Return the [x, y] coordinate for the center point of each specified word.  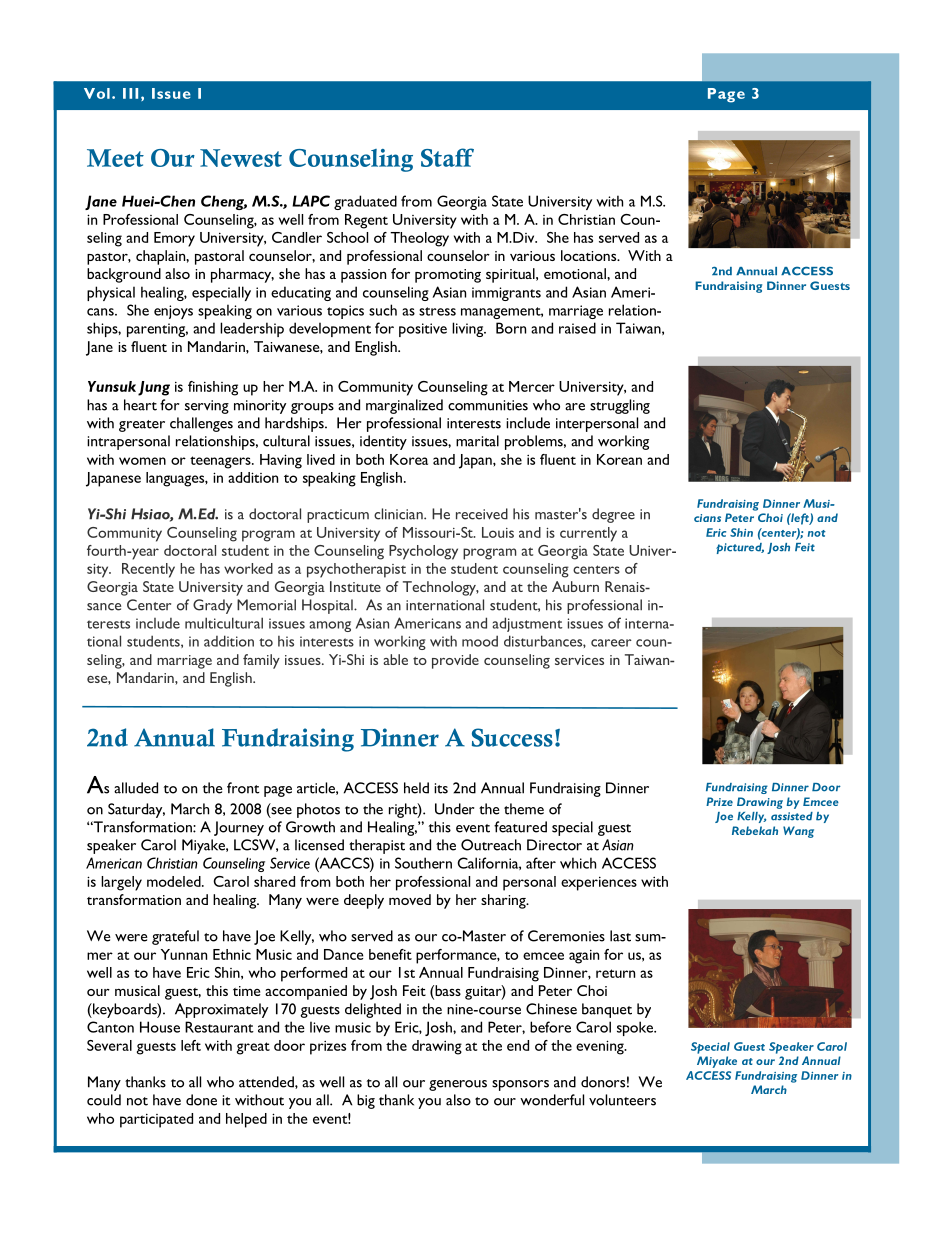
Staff [447, 157]
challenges [201, 424]
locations [590, 255]
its [441, 788]
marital [477, 441]
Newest [241, 158]
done [201, 1100]
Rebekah [755, 830]
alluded [136, 788]
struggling [620, 406]
